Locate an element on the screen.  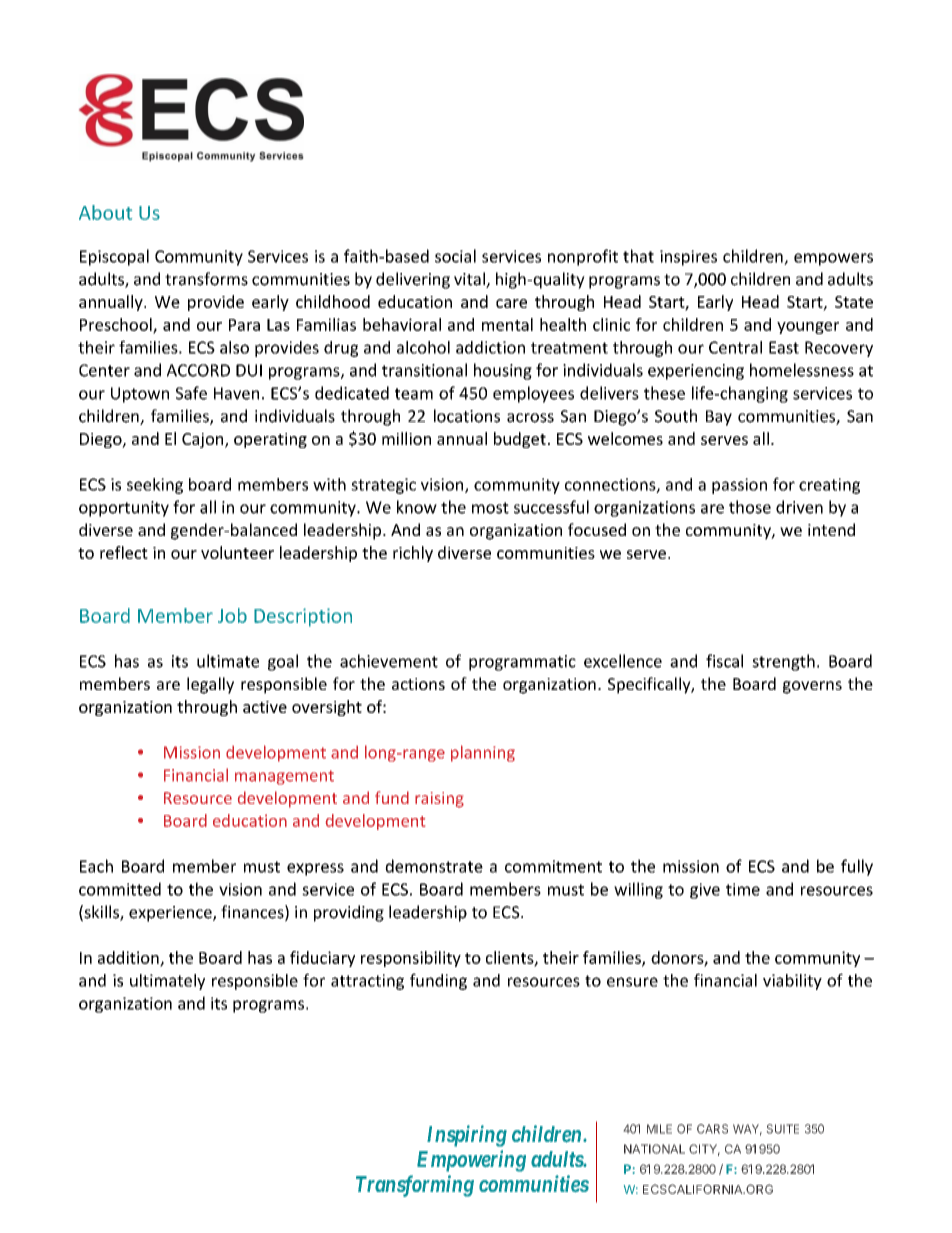
Transforming is located at coordinates (415, 1186).
